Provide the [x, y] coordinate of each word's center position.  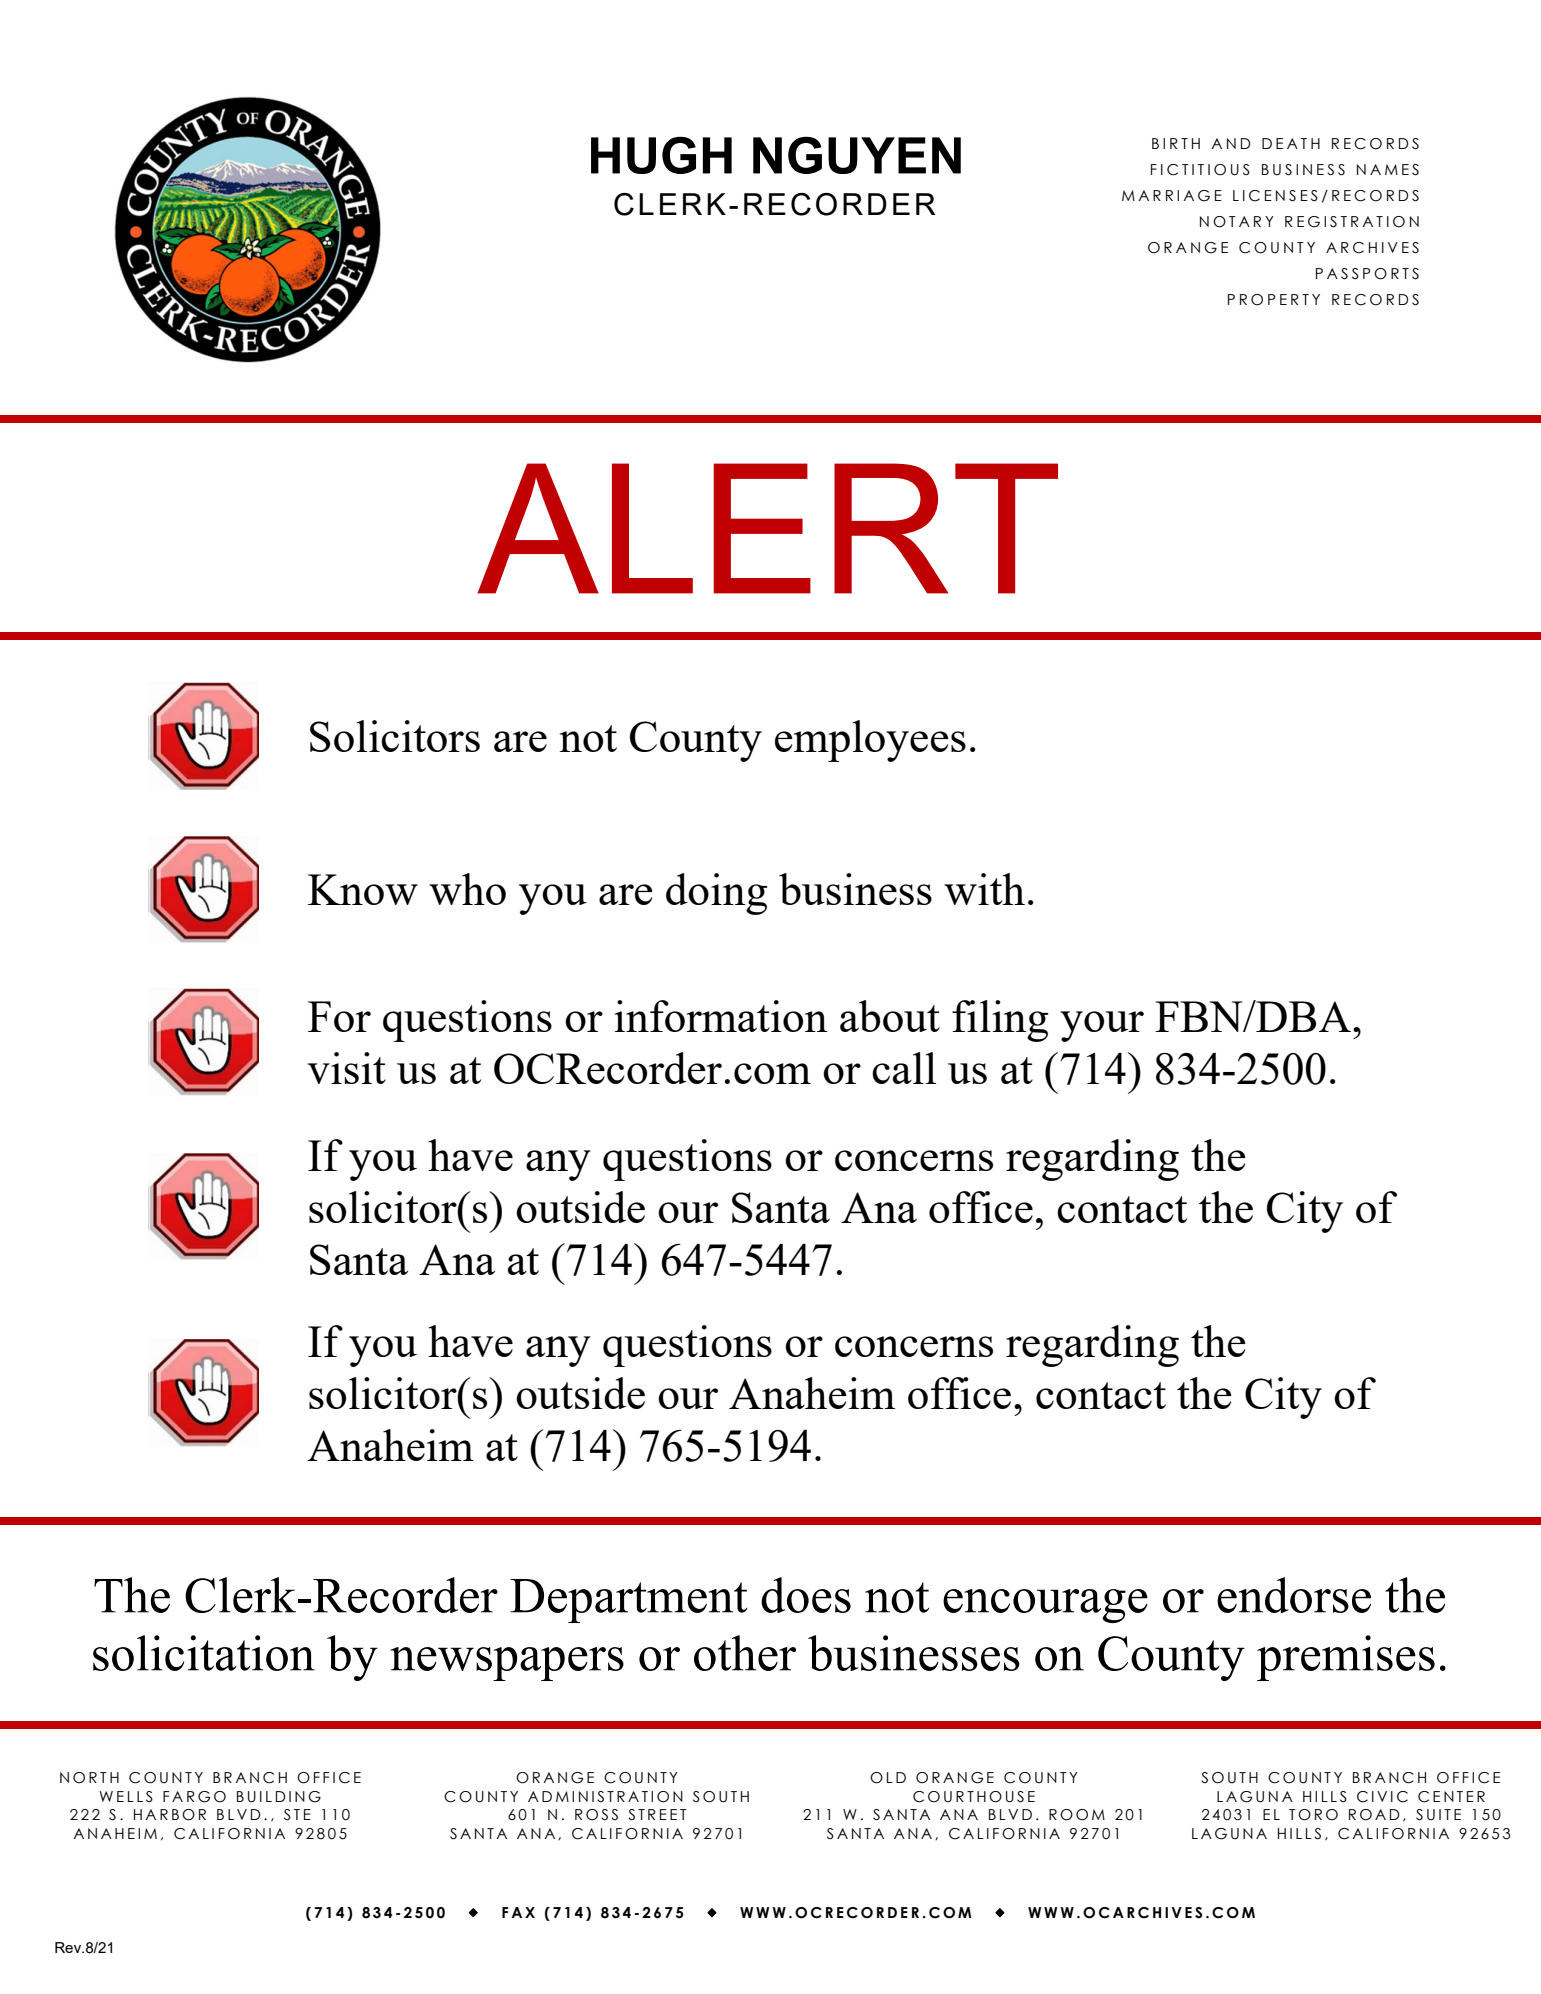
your [1102, 1026]
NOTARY [1237, 222]
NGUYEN [857, 155]
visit [346, 1068]
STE [297, 1815]
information [721, 1016]
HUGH [661, 155]
